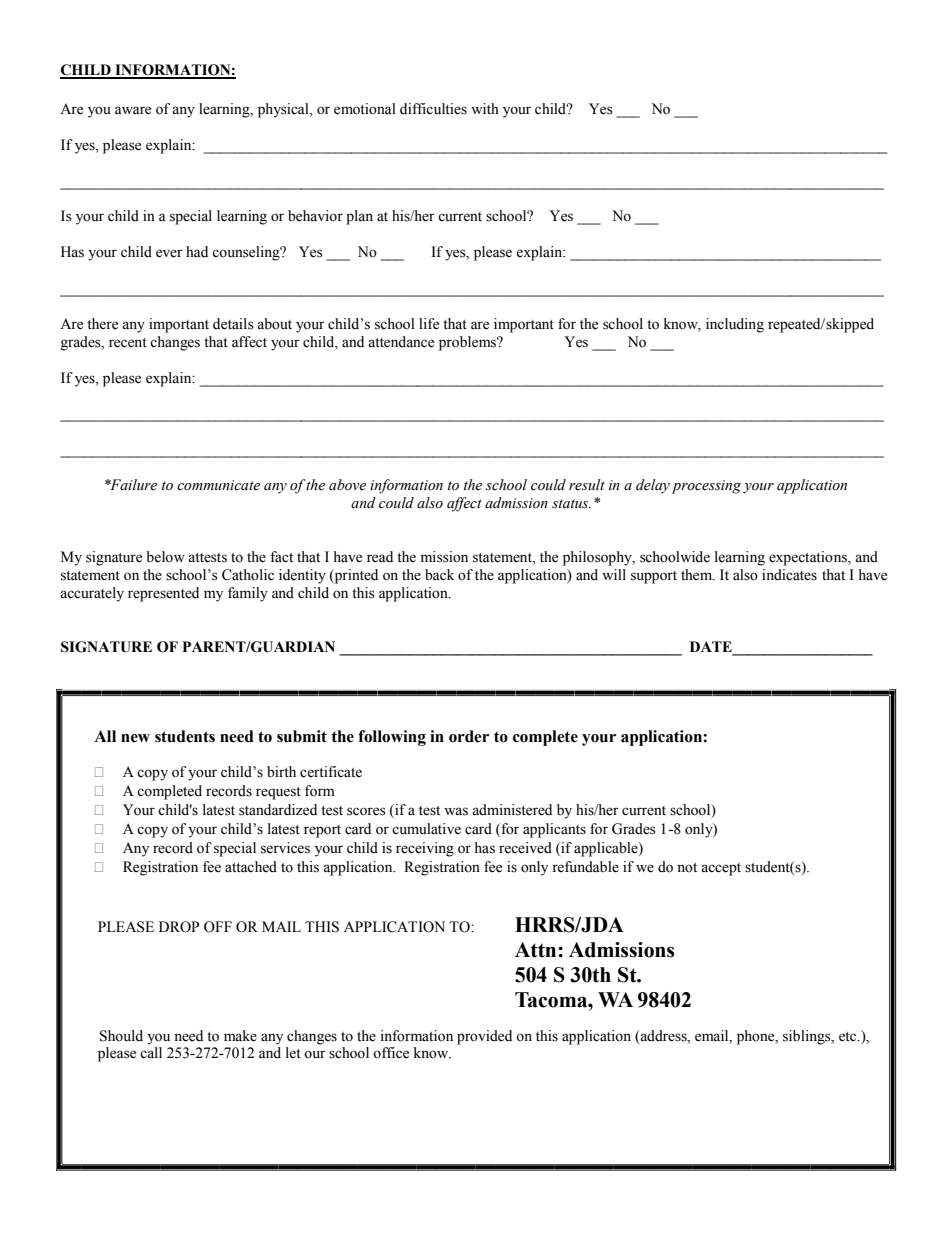 The height and width of the screenshot is (1233, 952). I want to click on including, so click(735, 325).
